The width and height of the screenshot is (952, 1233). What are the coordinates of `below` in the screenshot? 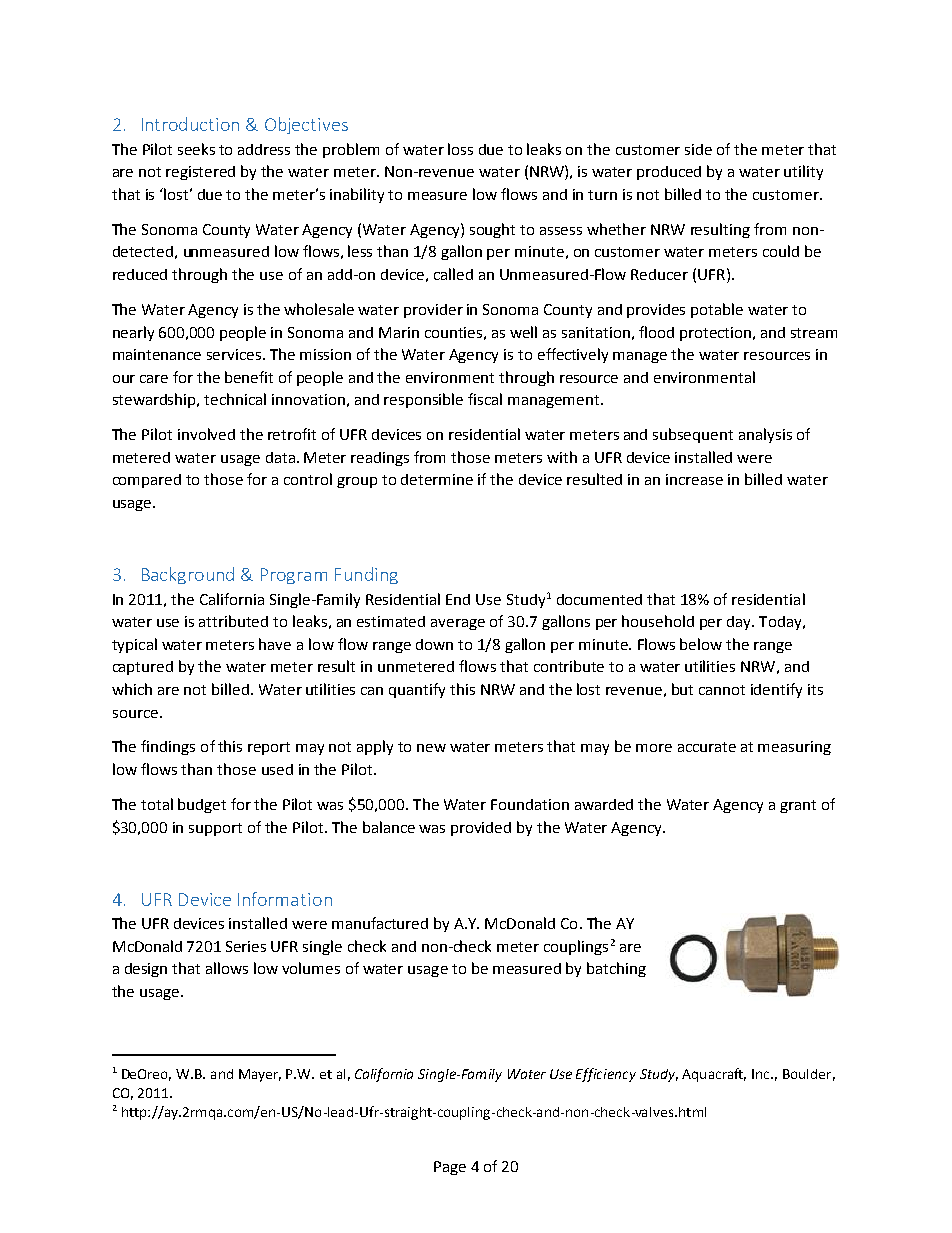 It's located at (701, 644).
